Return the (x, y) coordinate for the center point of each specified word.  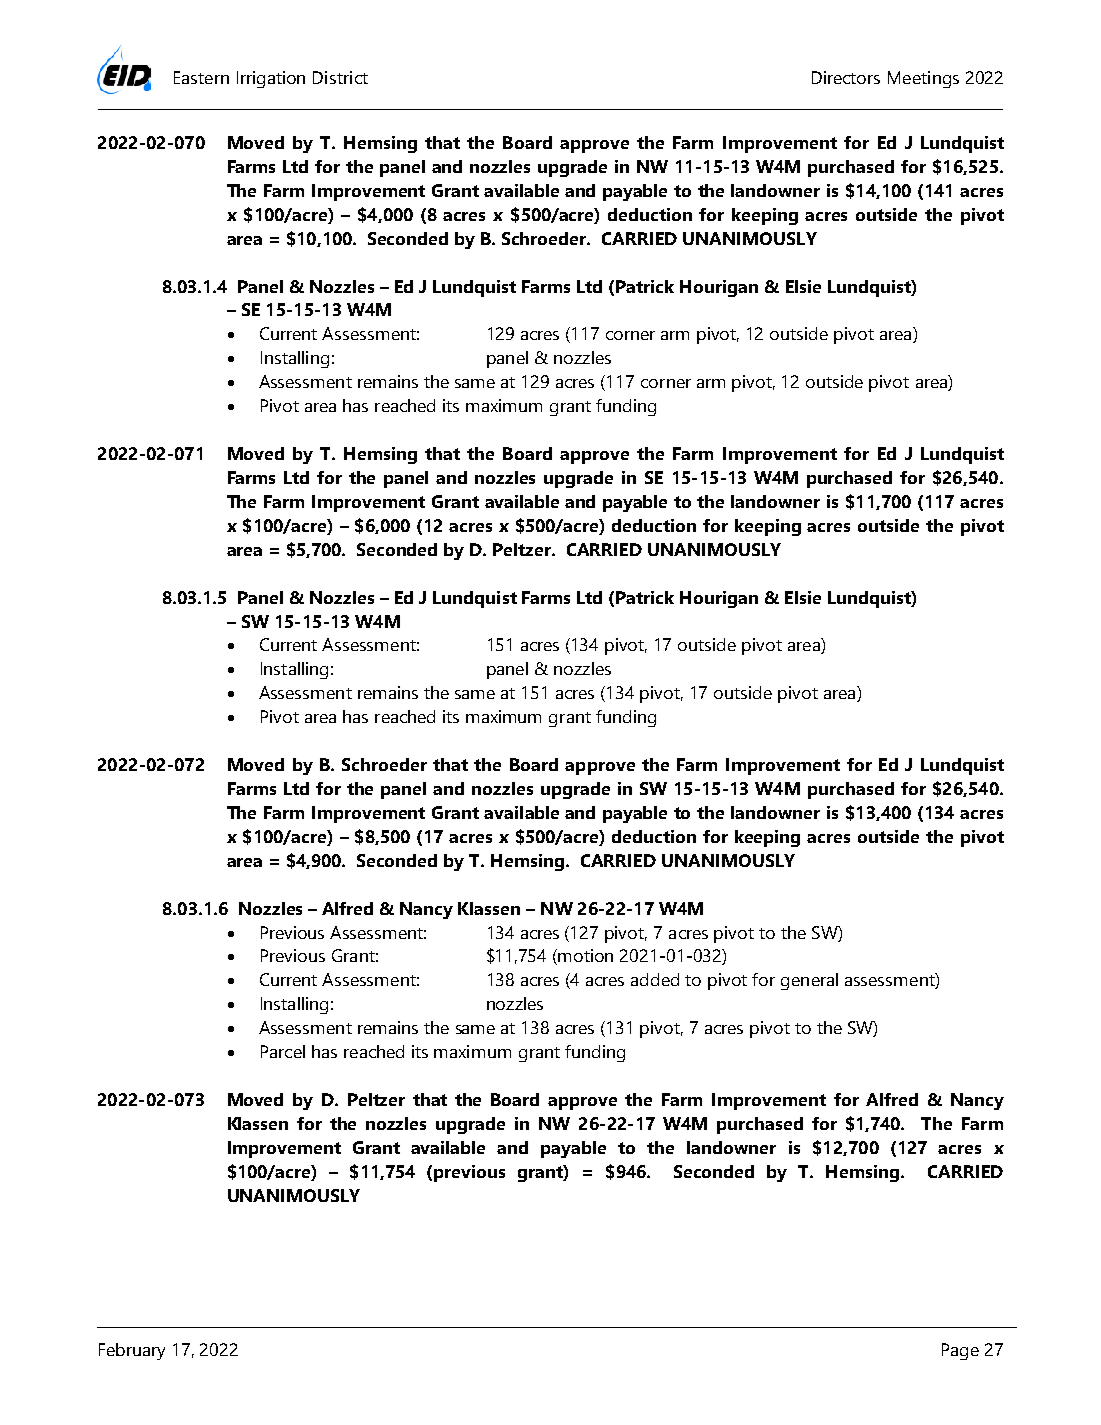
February (132, 1351)
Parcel (283, 1051)
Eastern (201, 77)
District (340, 77)
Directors (846, 77)
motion (585, 955)
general (809, 981)
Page (960, 1351)
